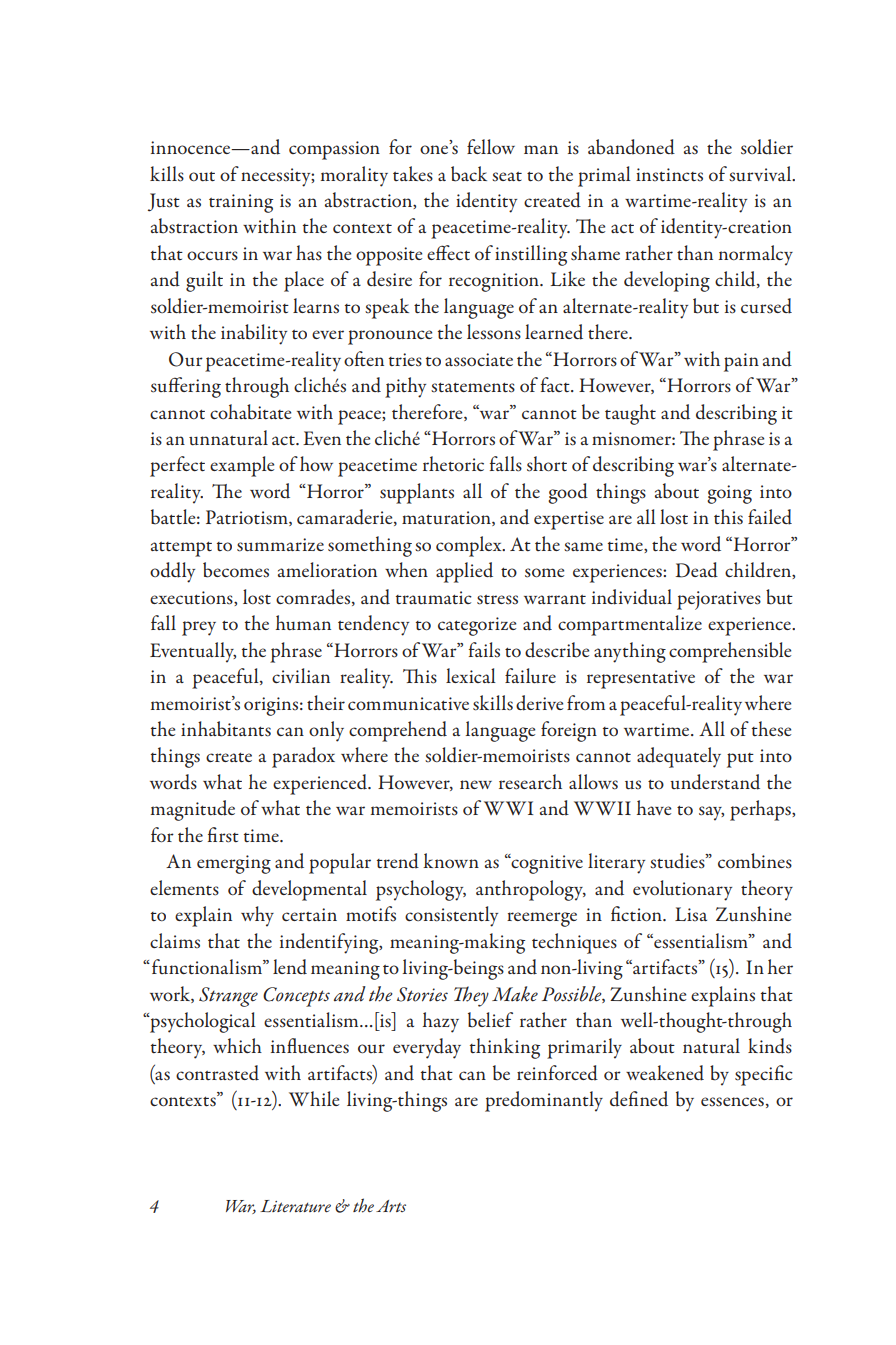  Describe the element at coordinates (678, 861) in the screenshot. I see `studies` at that location.
